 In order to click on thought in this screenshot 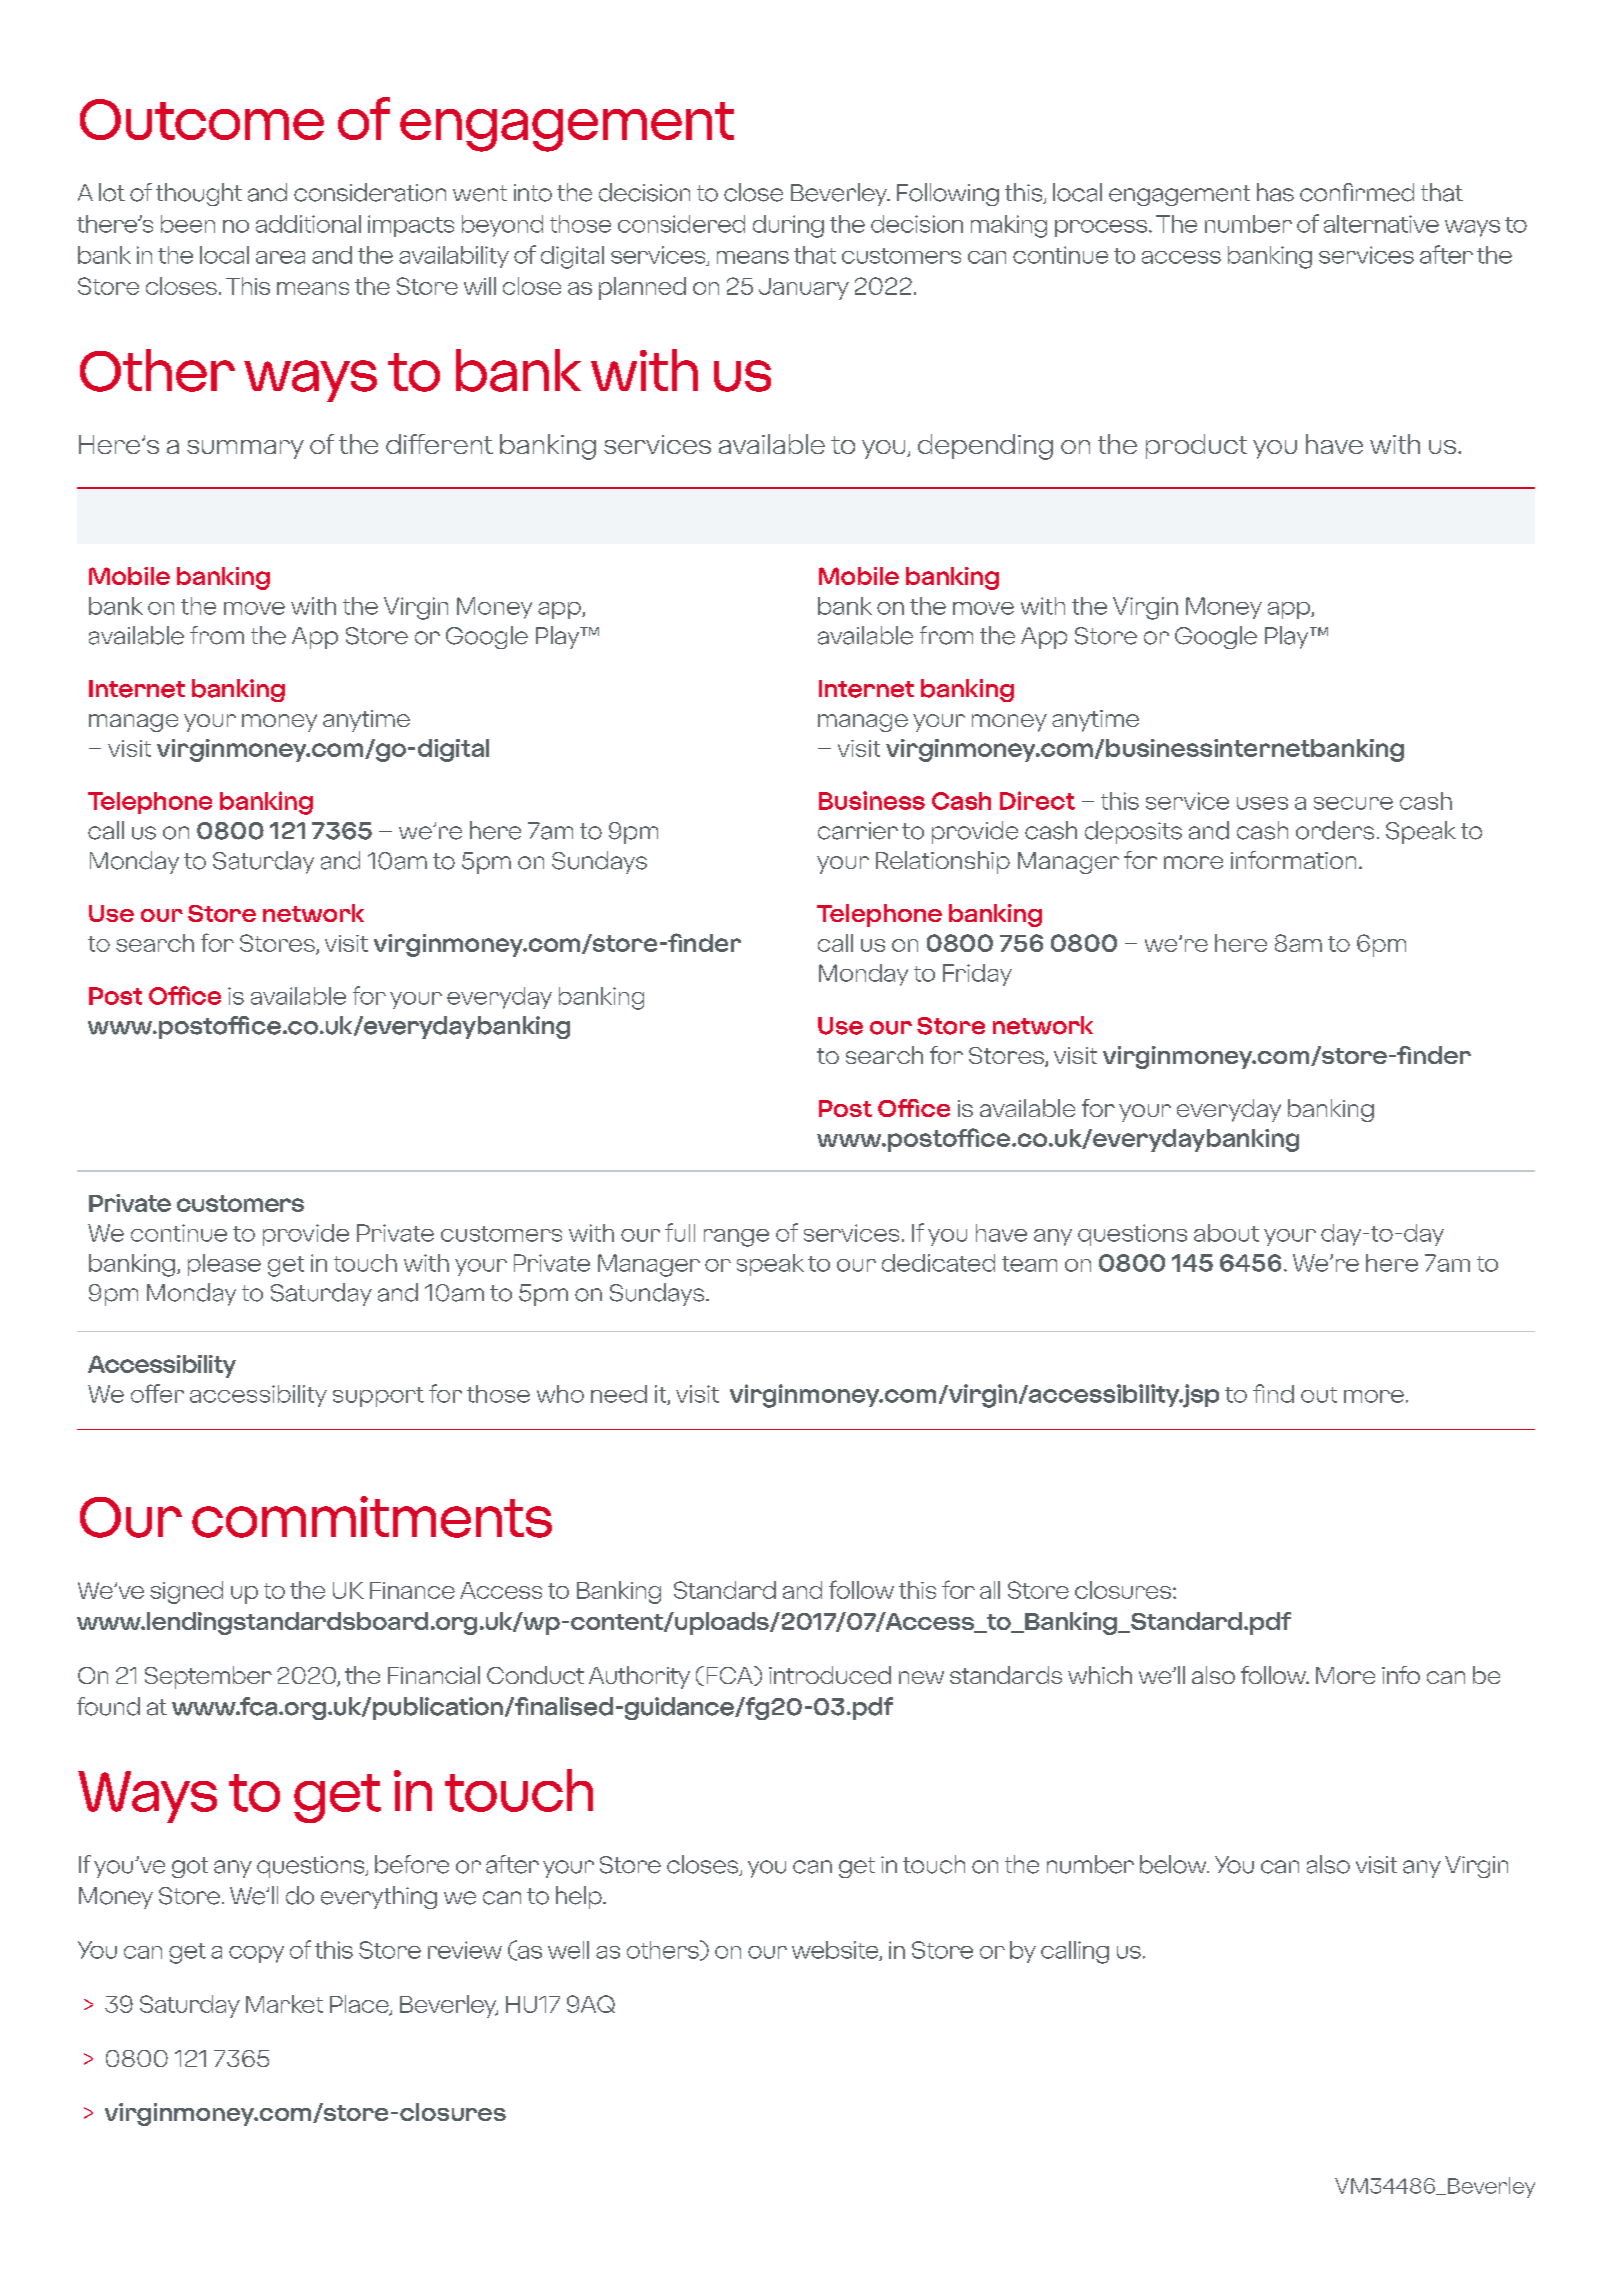, I will do `click(199, 194)`.
